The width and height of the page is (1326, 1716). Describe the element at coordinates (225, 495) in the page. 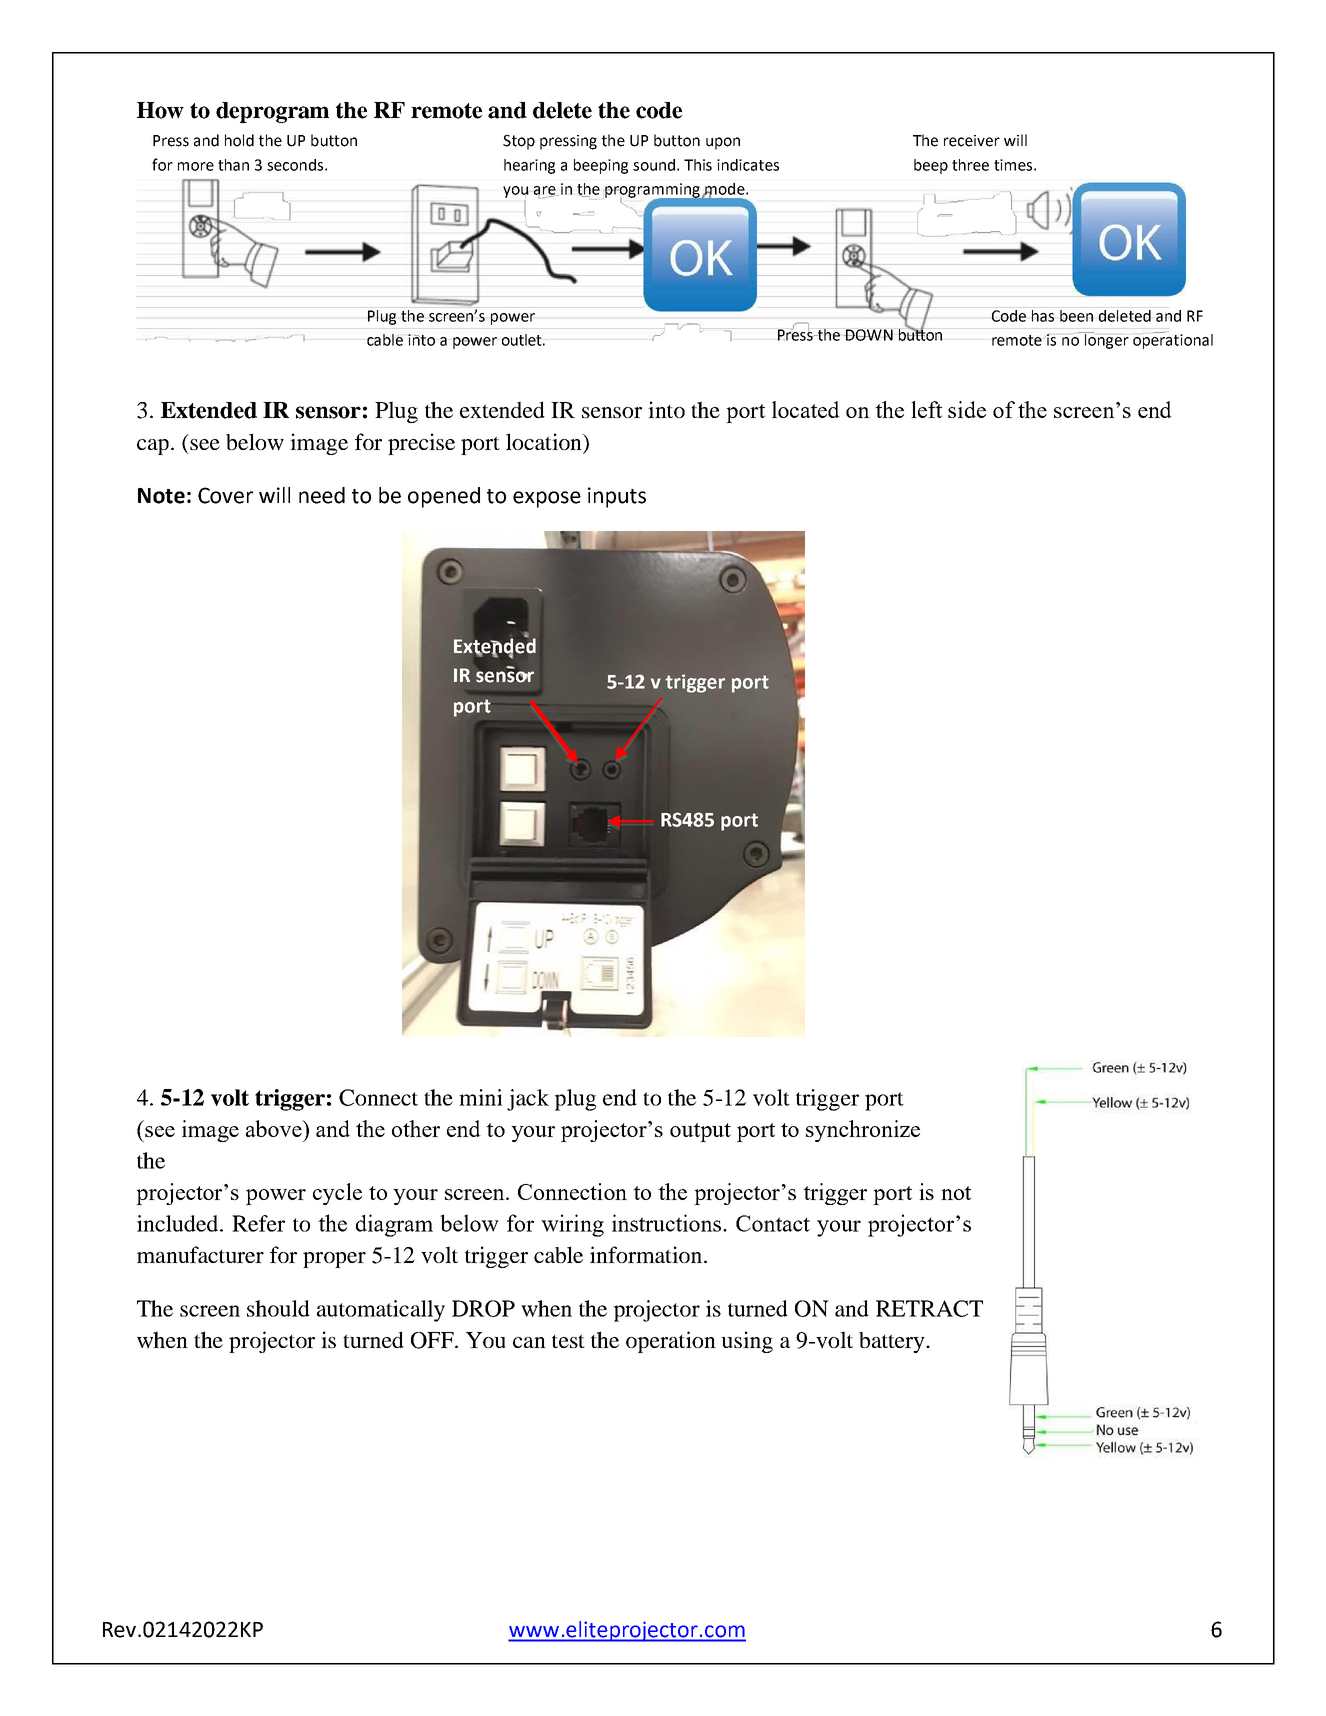

I see `Cover` at that location.
